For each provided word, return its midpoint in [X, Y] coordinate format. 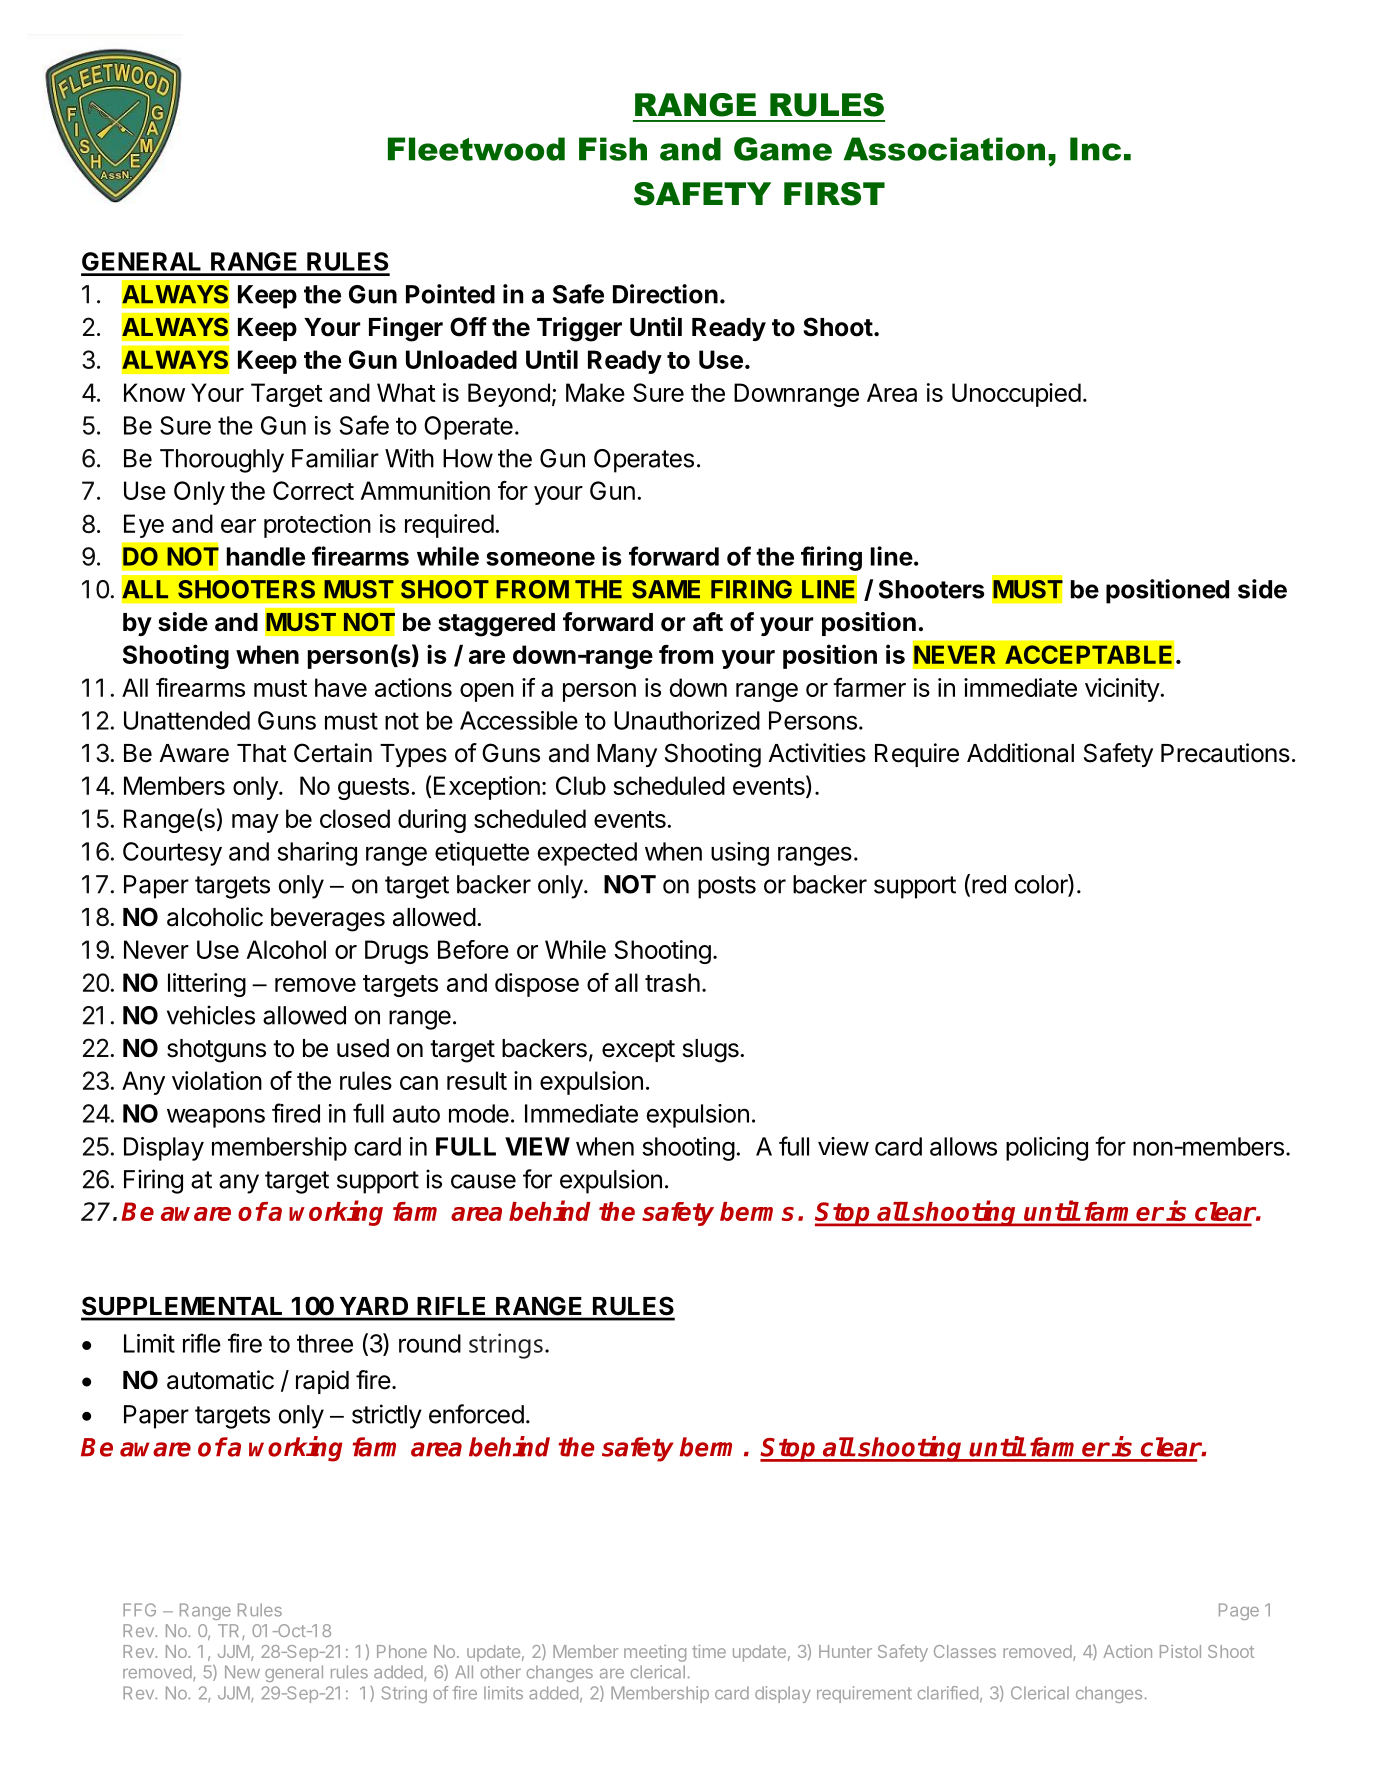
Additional [1020, 753]
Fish [613, 149]
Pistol [1180, 1651]
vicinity [1122, 690]
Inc [1095, 149]
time [709, 1651]
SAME [666, 589]
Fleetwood [476, 149]
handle [266, 556]
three [325, 1343]
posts [727, 887]
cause [483, 1181]
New [242, 1672]
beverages [328, 920]
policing [1047, 1149]
